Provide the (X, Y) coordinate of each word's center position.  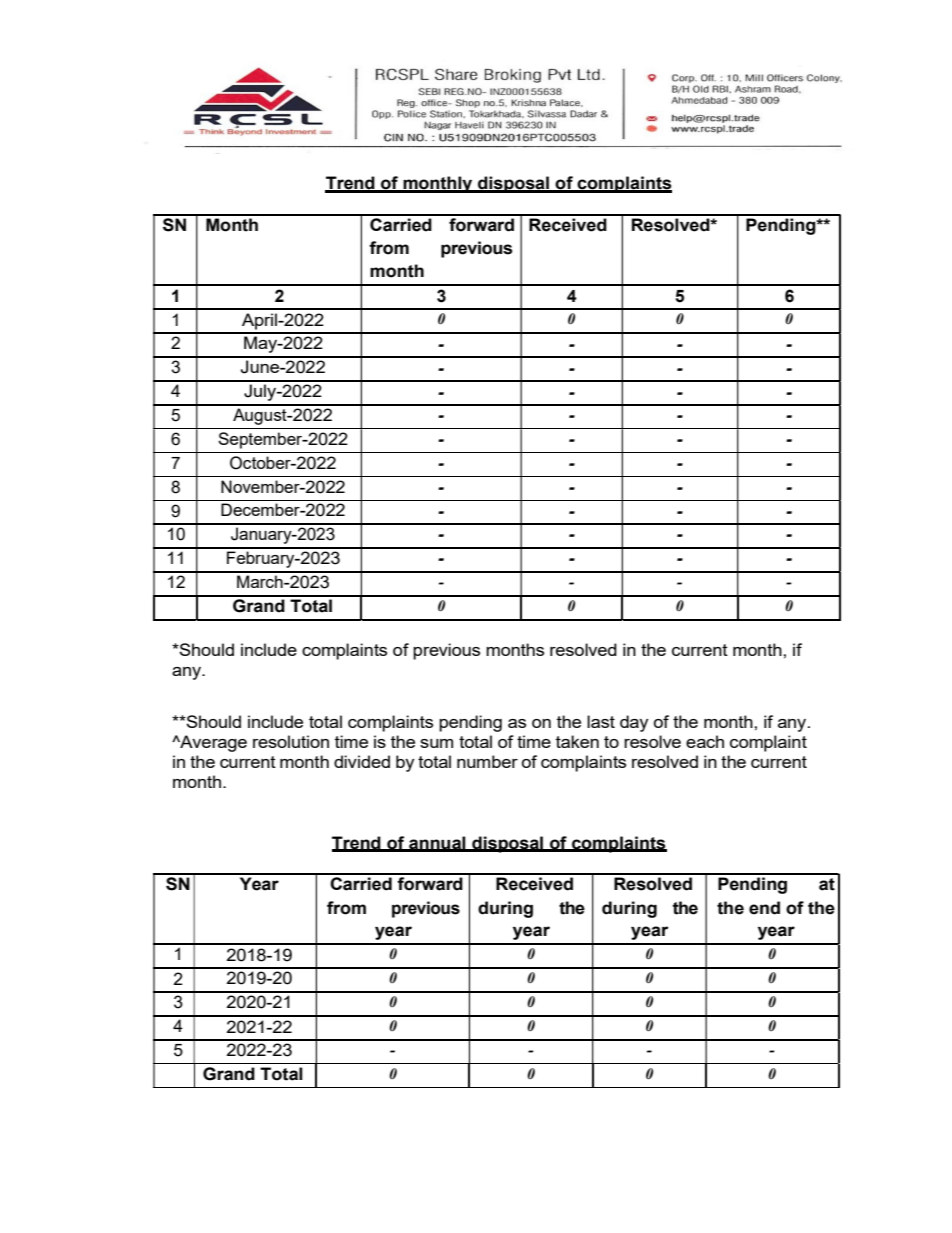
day (634, 723)
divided (362, 761)
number (487, 761)
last (601, 721)
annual (437, 843)
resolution (291, 741)
